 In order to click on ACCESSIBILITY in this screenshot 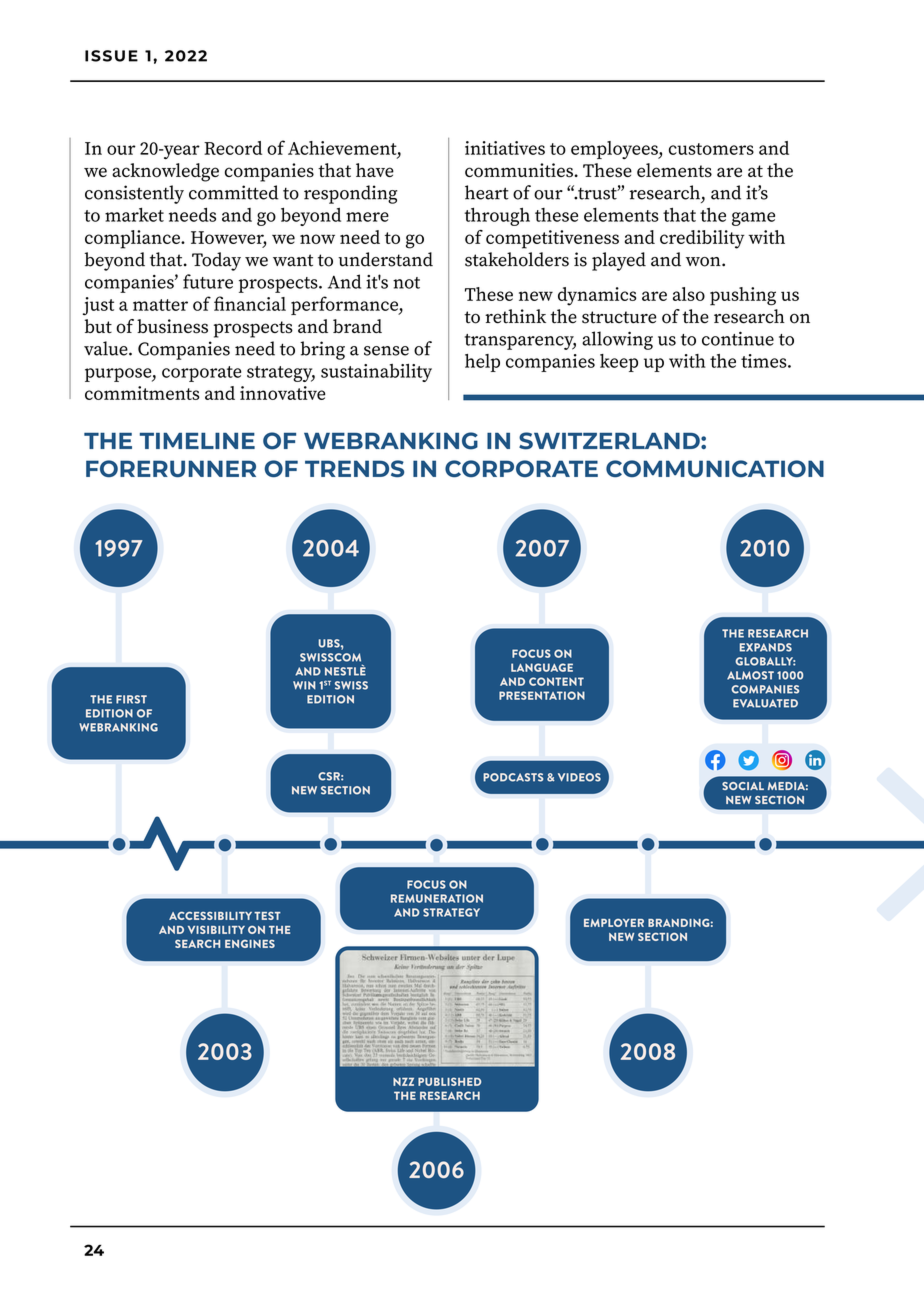, I will do `click(210, 916)`.
